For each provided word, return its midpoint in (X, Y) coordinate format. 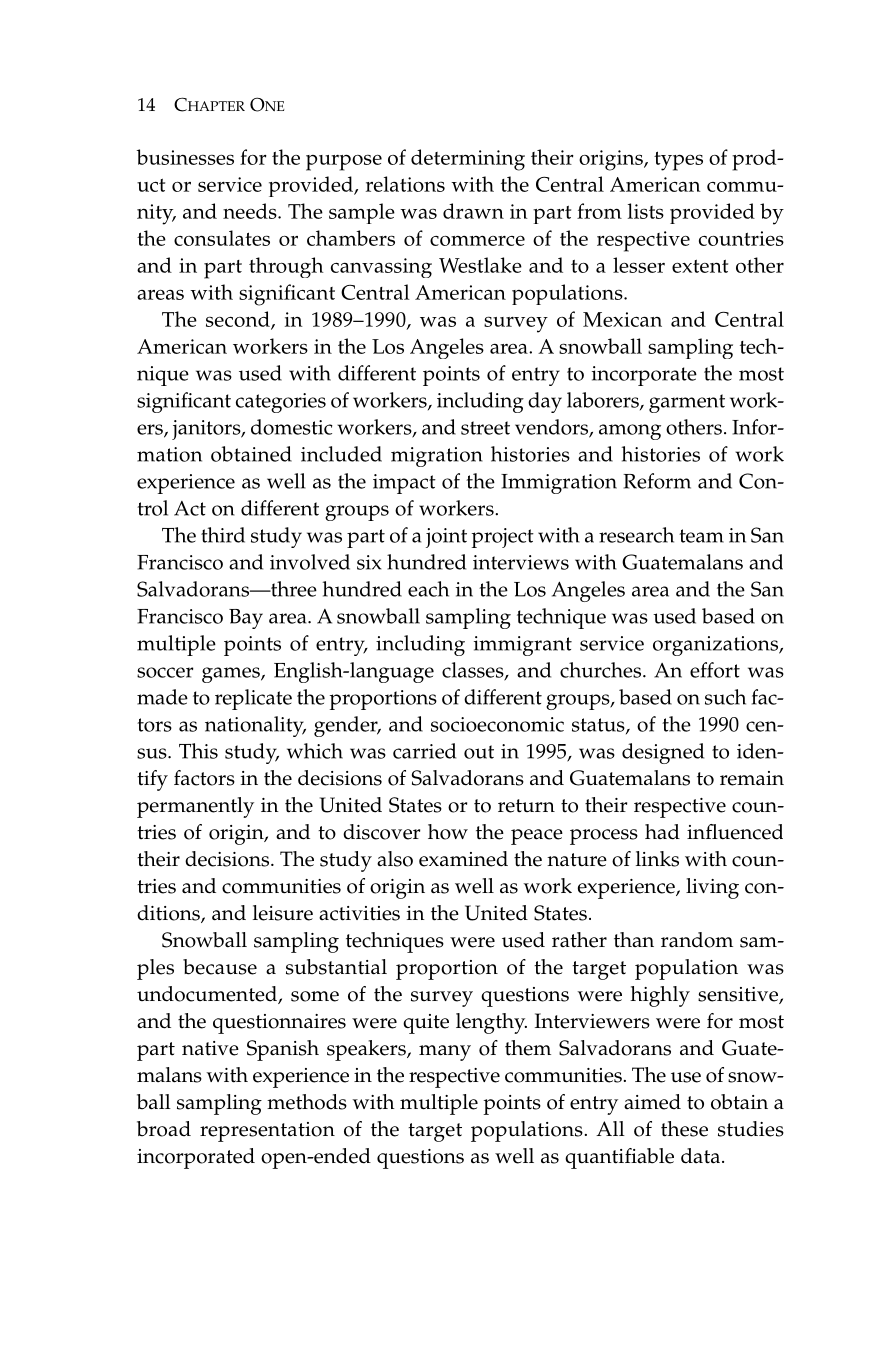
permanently (195, 807)
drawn (473, 211)
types (678, 161)
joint (446, 538)
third (223, 535)
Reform (657, 481)
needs (251, 211)
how (448, 832)
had (662, 832)
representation (267, 1132)
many (445, 1053)
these (684, 1129)
